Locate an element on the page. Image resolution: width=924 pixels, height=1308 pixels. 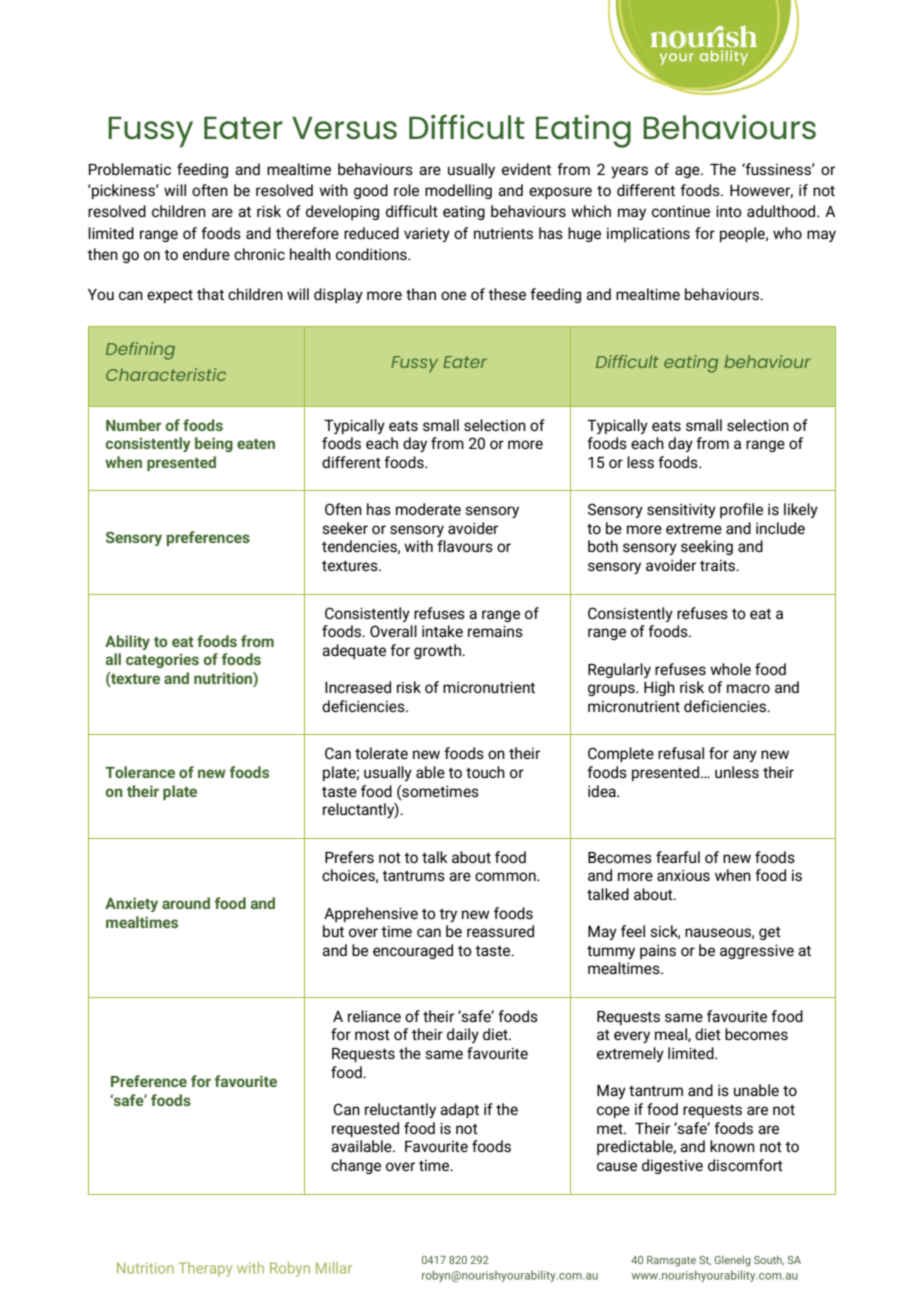
Problematic is located at coordinates (130, 169).
